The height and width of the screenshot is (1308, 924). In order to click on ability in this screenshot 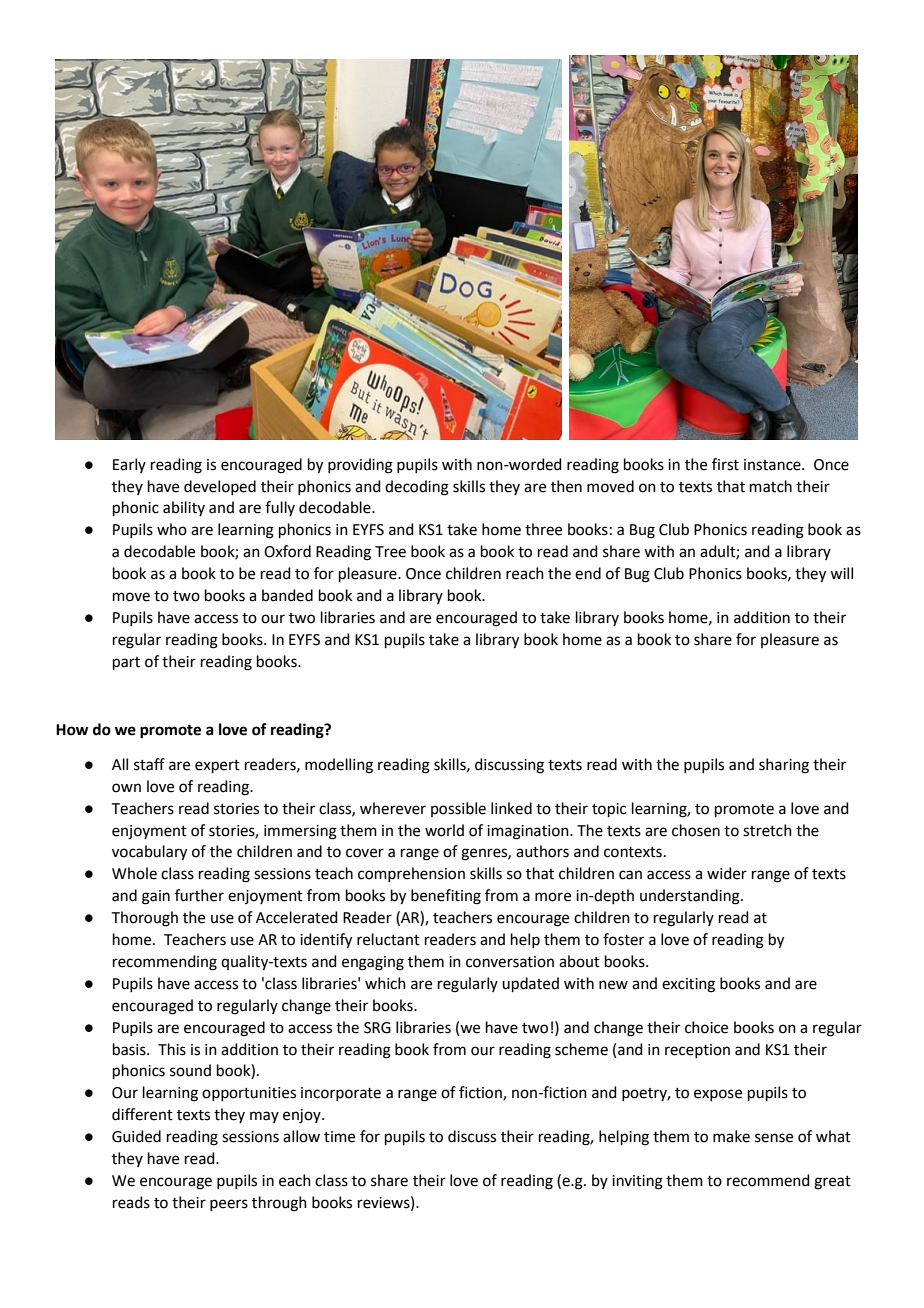, I will do `click(184, 508)`.
